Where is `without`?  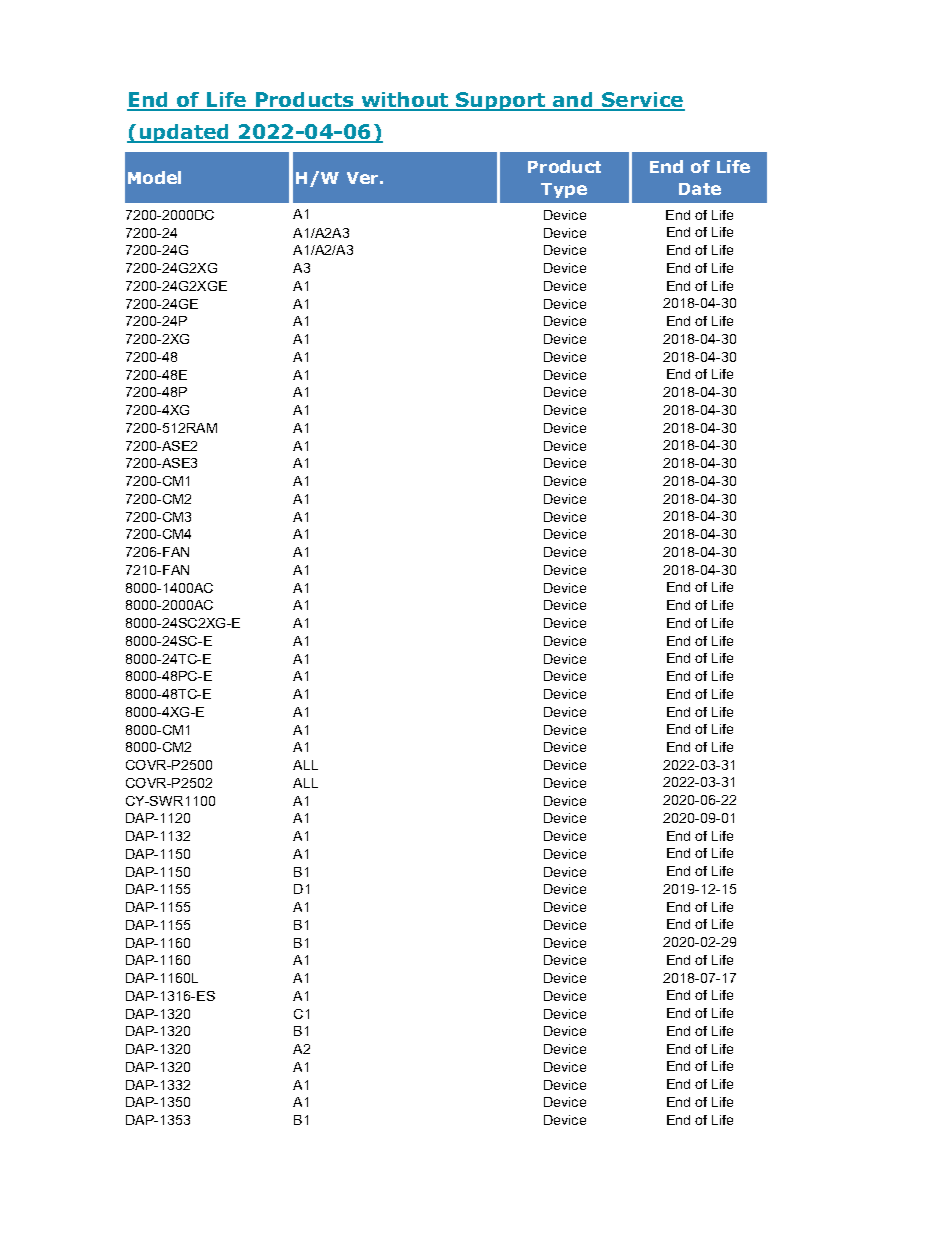
without is located at coordinates (405, 101).
